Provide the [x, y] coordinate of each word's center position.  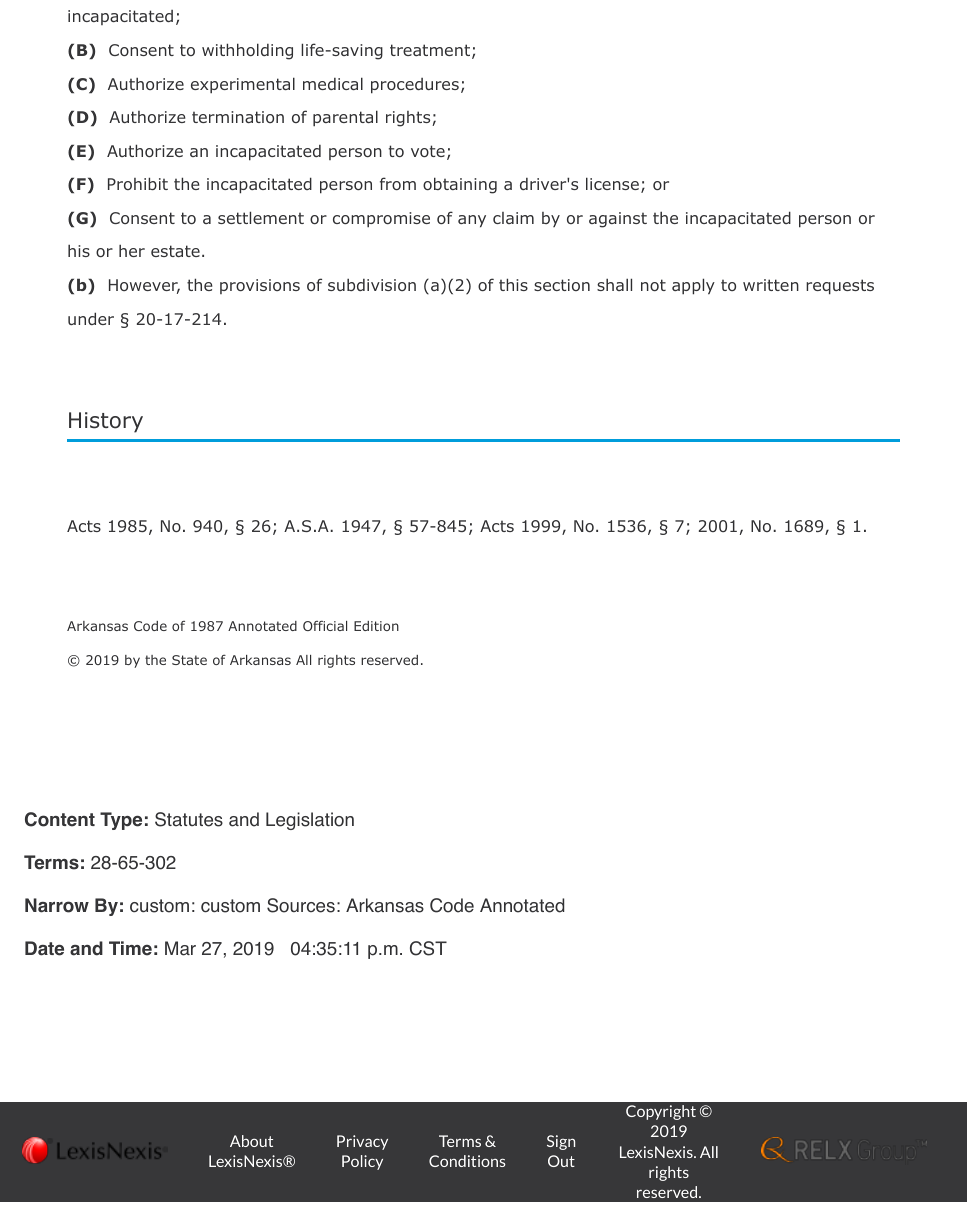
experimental [243, 85]
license [612, 183]
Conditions [467, 1161]
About [251, 1141]
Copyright [661, 1112]
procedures [415, 86]
